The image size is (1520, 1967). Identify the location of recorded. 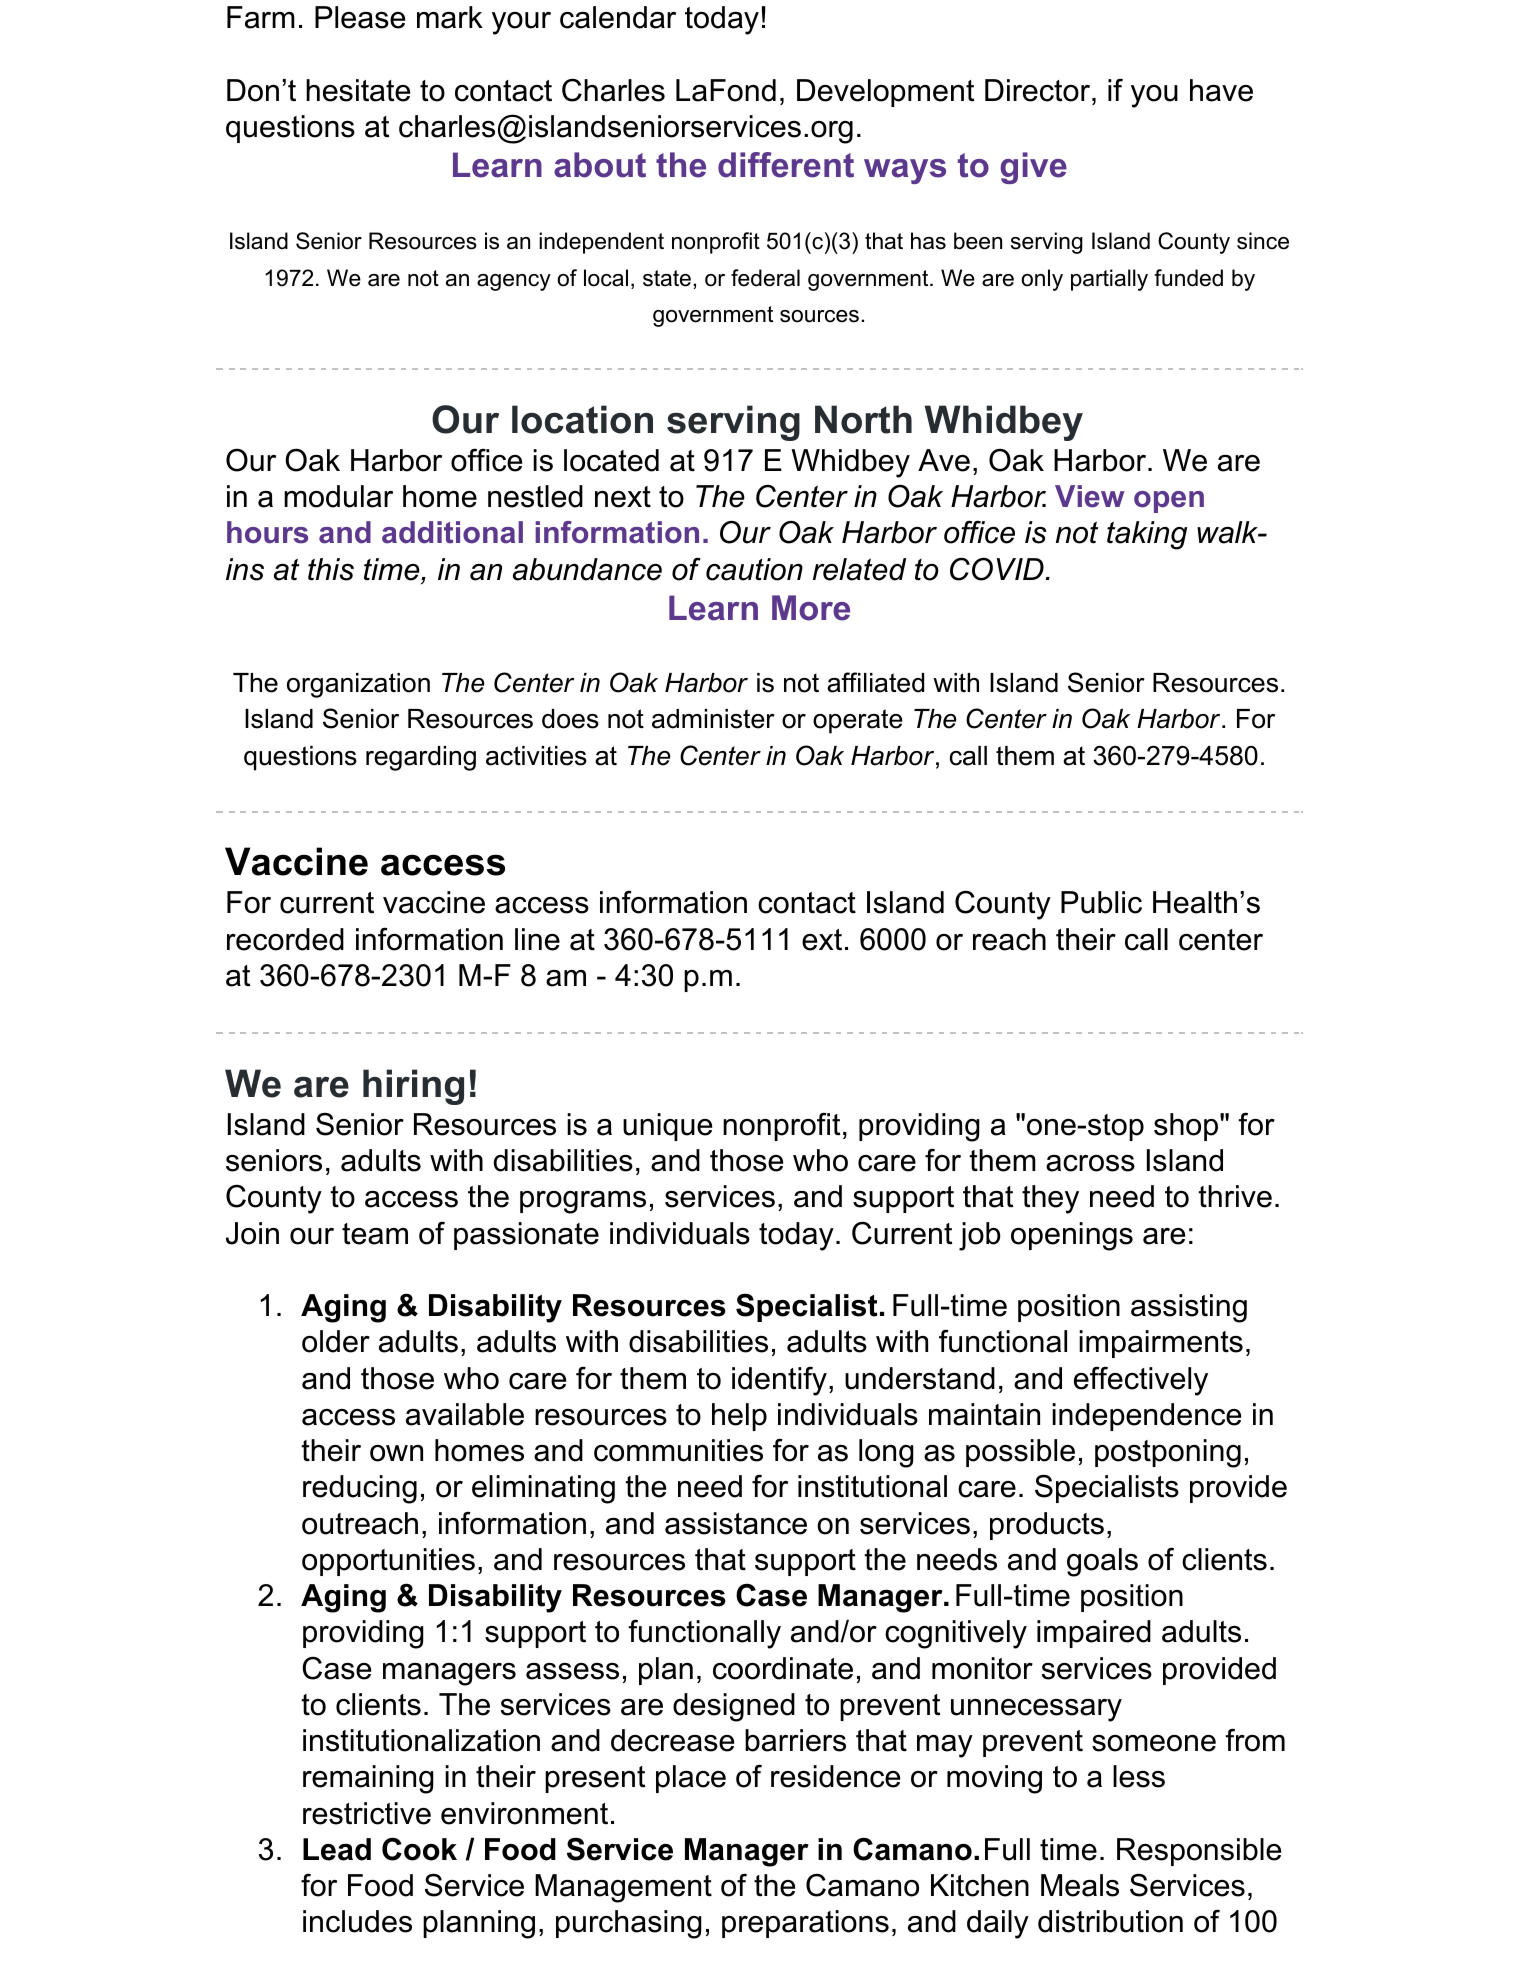
(285, 939).
